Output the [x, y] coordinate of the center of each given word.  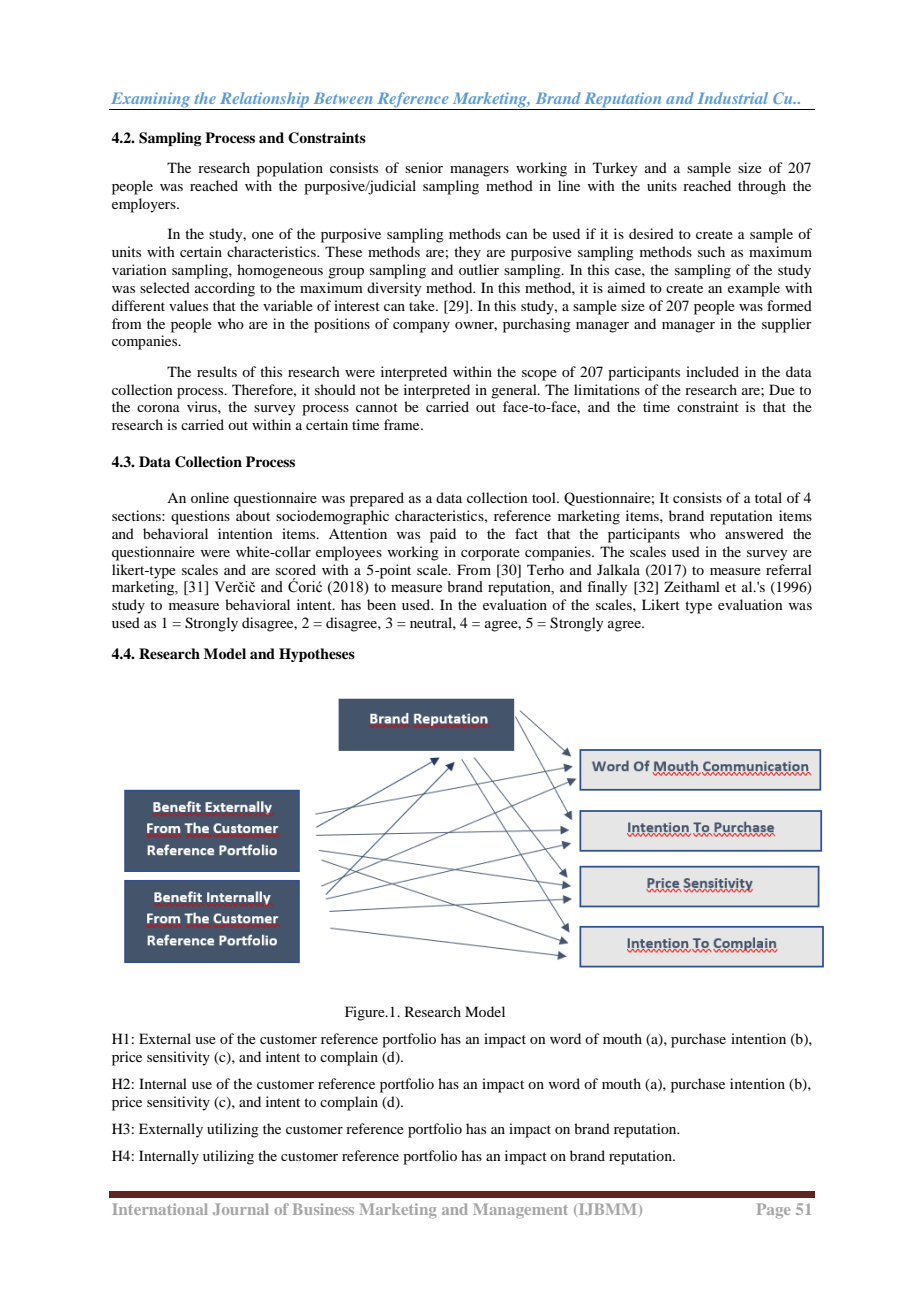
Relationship [265, 101]
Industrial [733, 98]
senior [424, 167]
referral [789, 569]
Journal [241, 1209]
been [381, 604]
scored [296, 569]
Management [520, 1211]
